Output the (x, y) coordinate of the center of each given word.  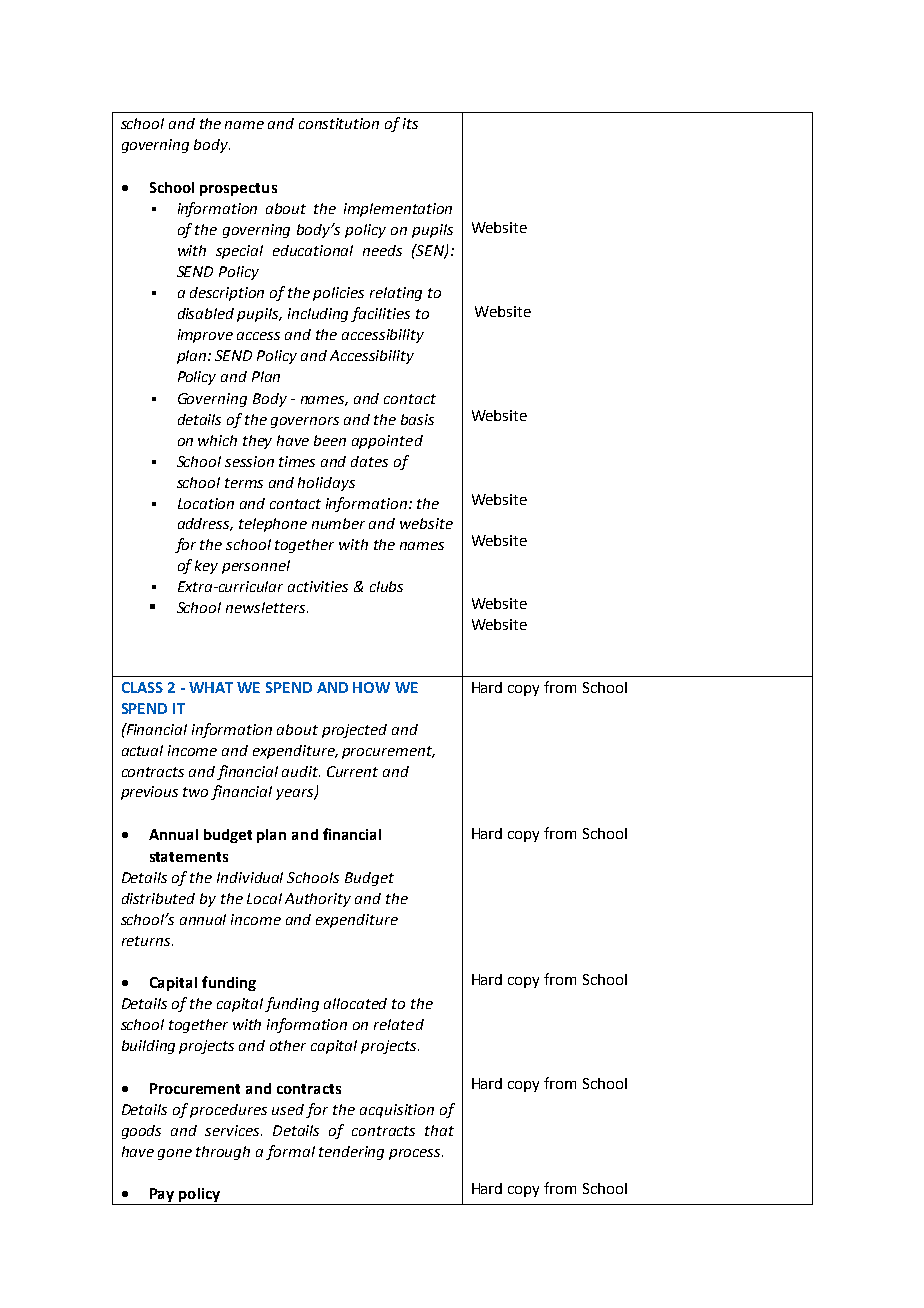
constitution (339, 123)
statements (189, 857)
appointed (387, 442)
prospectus (238, 189)
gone (175, 1154)
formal (290, 1152)
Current (352, 771)
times (297, 461)
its (410, 123)
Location (206, 503)
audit (301, 771)
